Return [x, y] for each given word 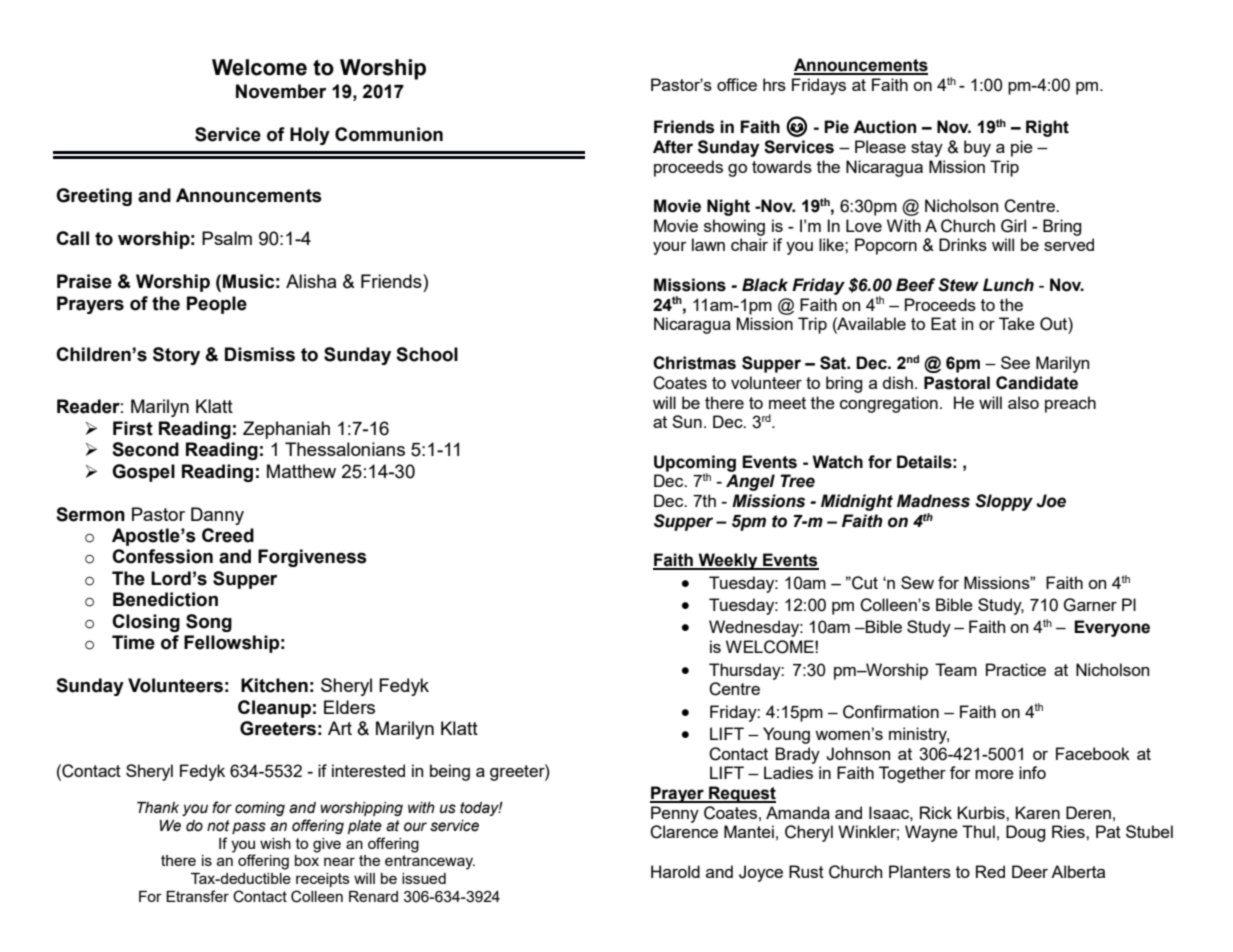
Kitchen [274, 685]
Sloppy [1004, 502]
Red [990, 871]
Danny [217, 516]
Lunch [1008, 285]
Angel [750, 482]
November [281, 91]
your [670, 248]
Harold [675, 871]
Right [1047, 128]
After [673, 147]
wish [275, 843]
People [217, 305]
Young [786, 735]
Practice [1016, 669]
